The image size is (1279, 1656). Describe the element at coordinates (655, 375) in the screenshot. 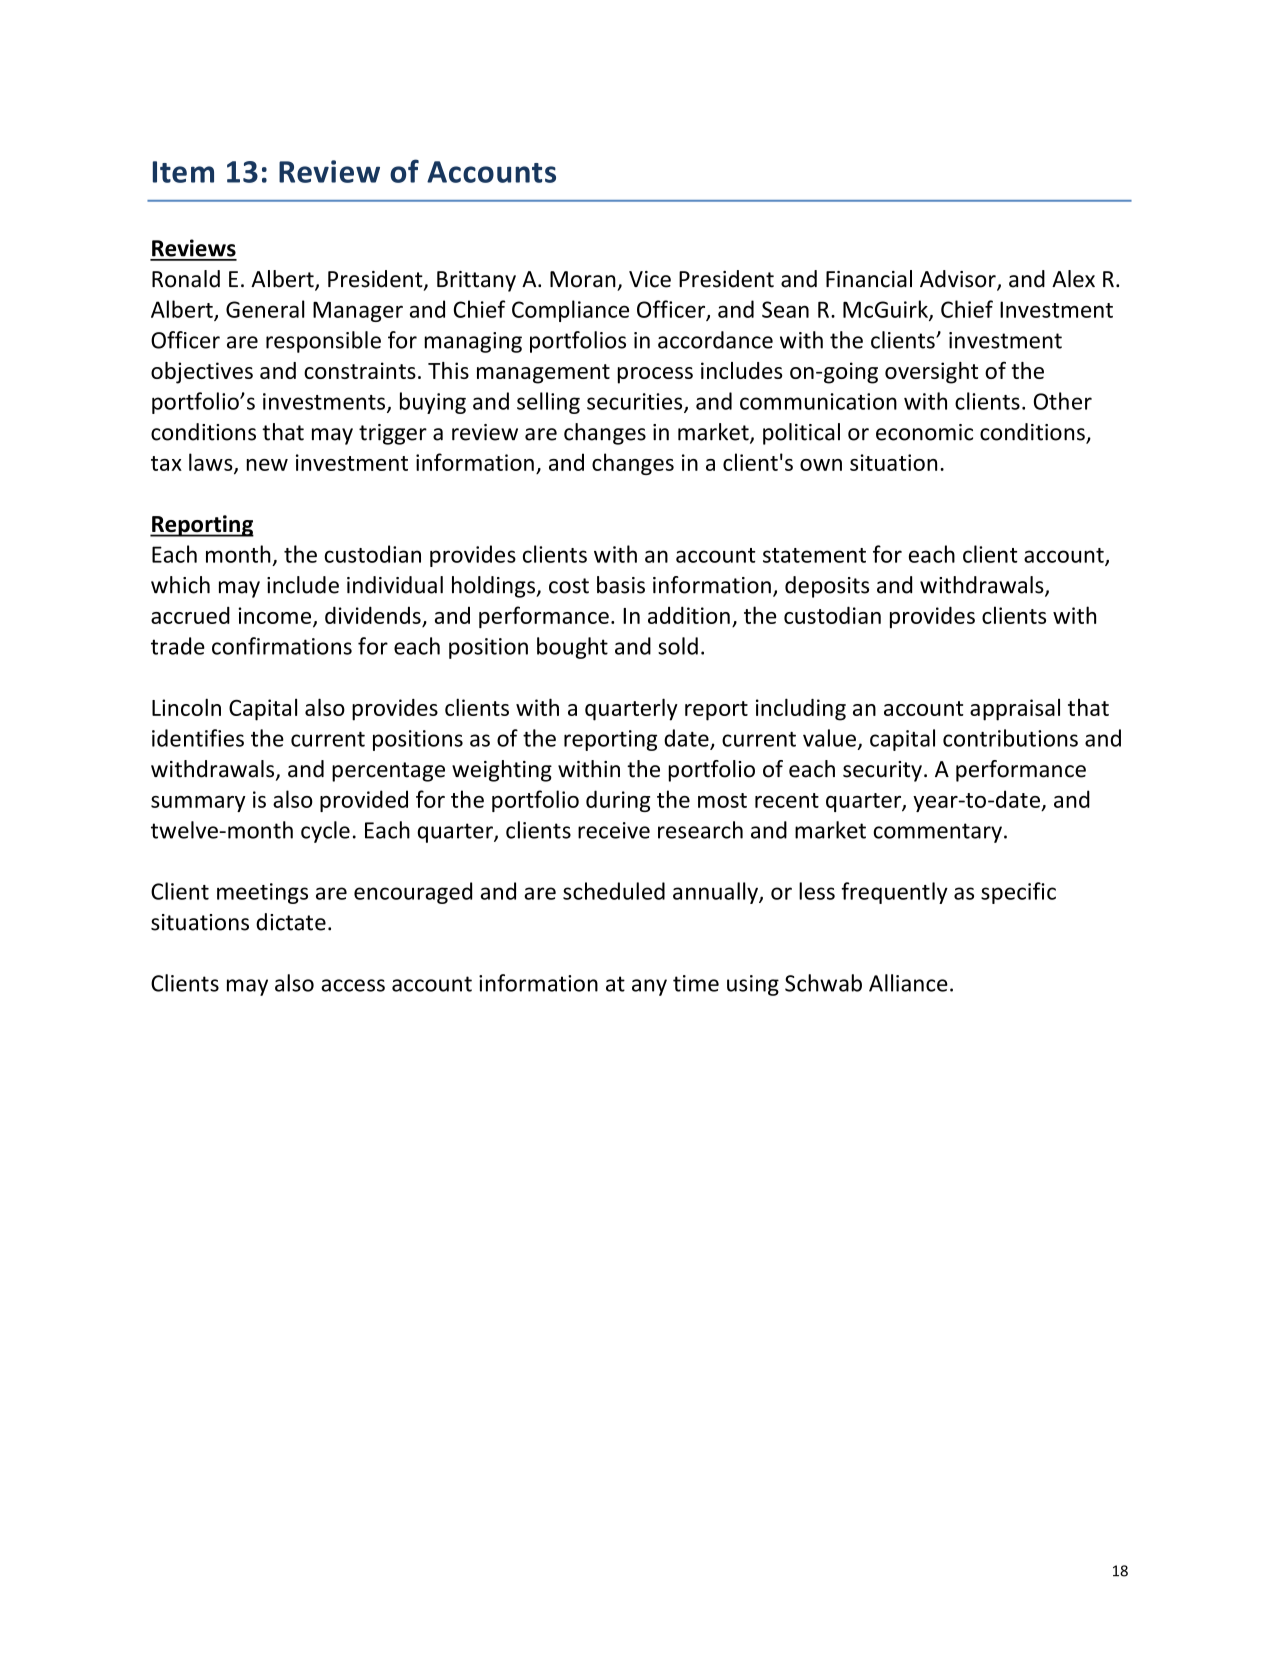

I see `process` at that location.
